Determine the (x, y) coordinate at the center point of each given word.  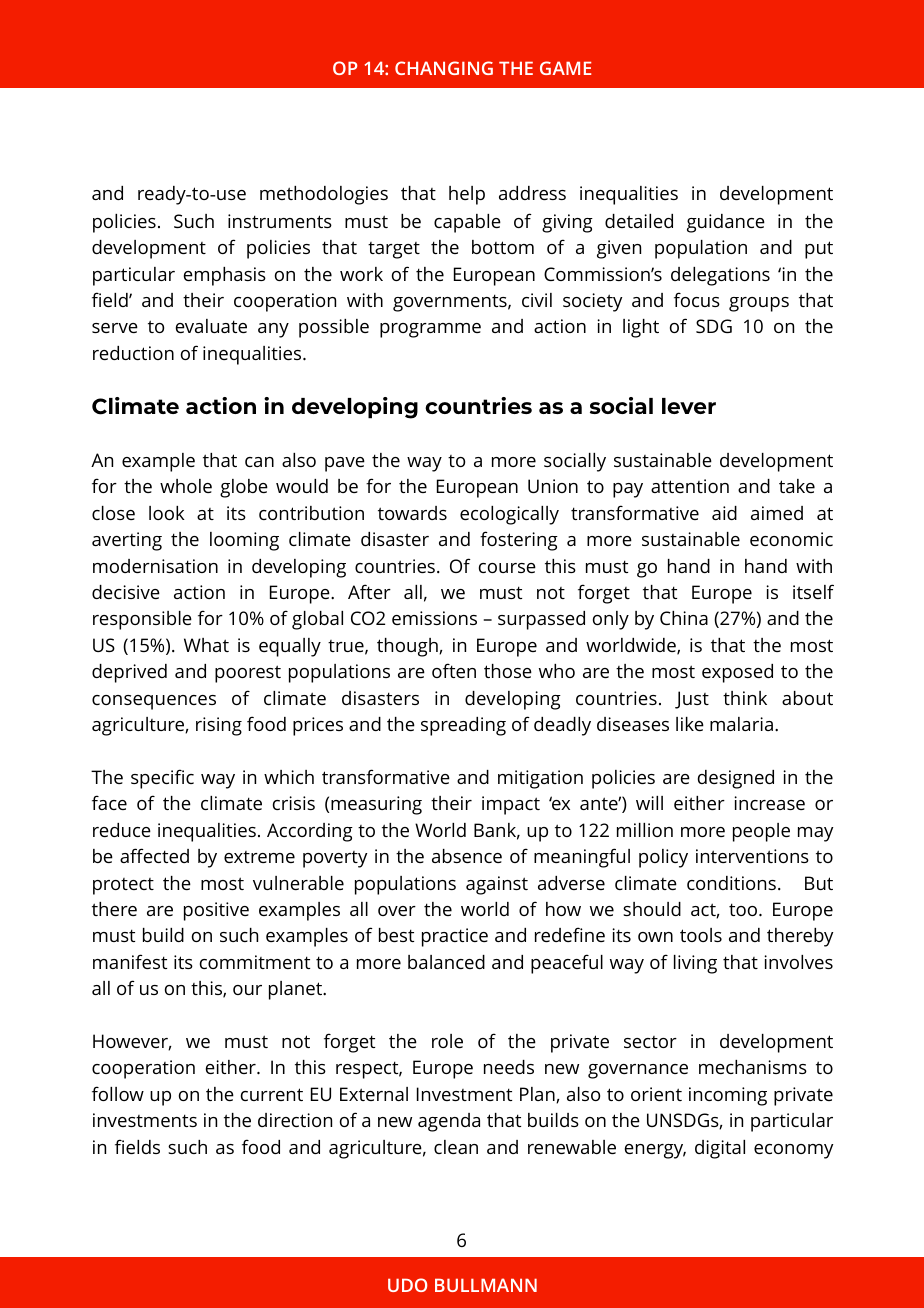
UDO (407, 1285)
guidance (726, 223)
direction (295, 1120)
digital (720, 1149)
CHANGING (444, 68)
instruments (280, 221)
